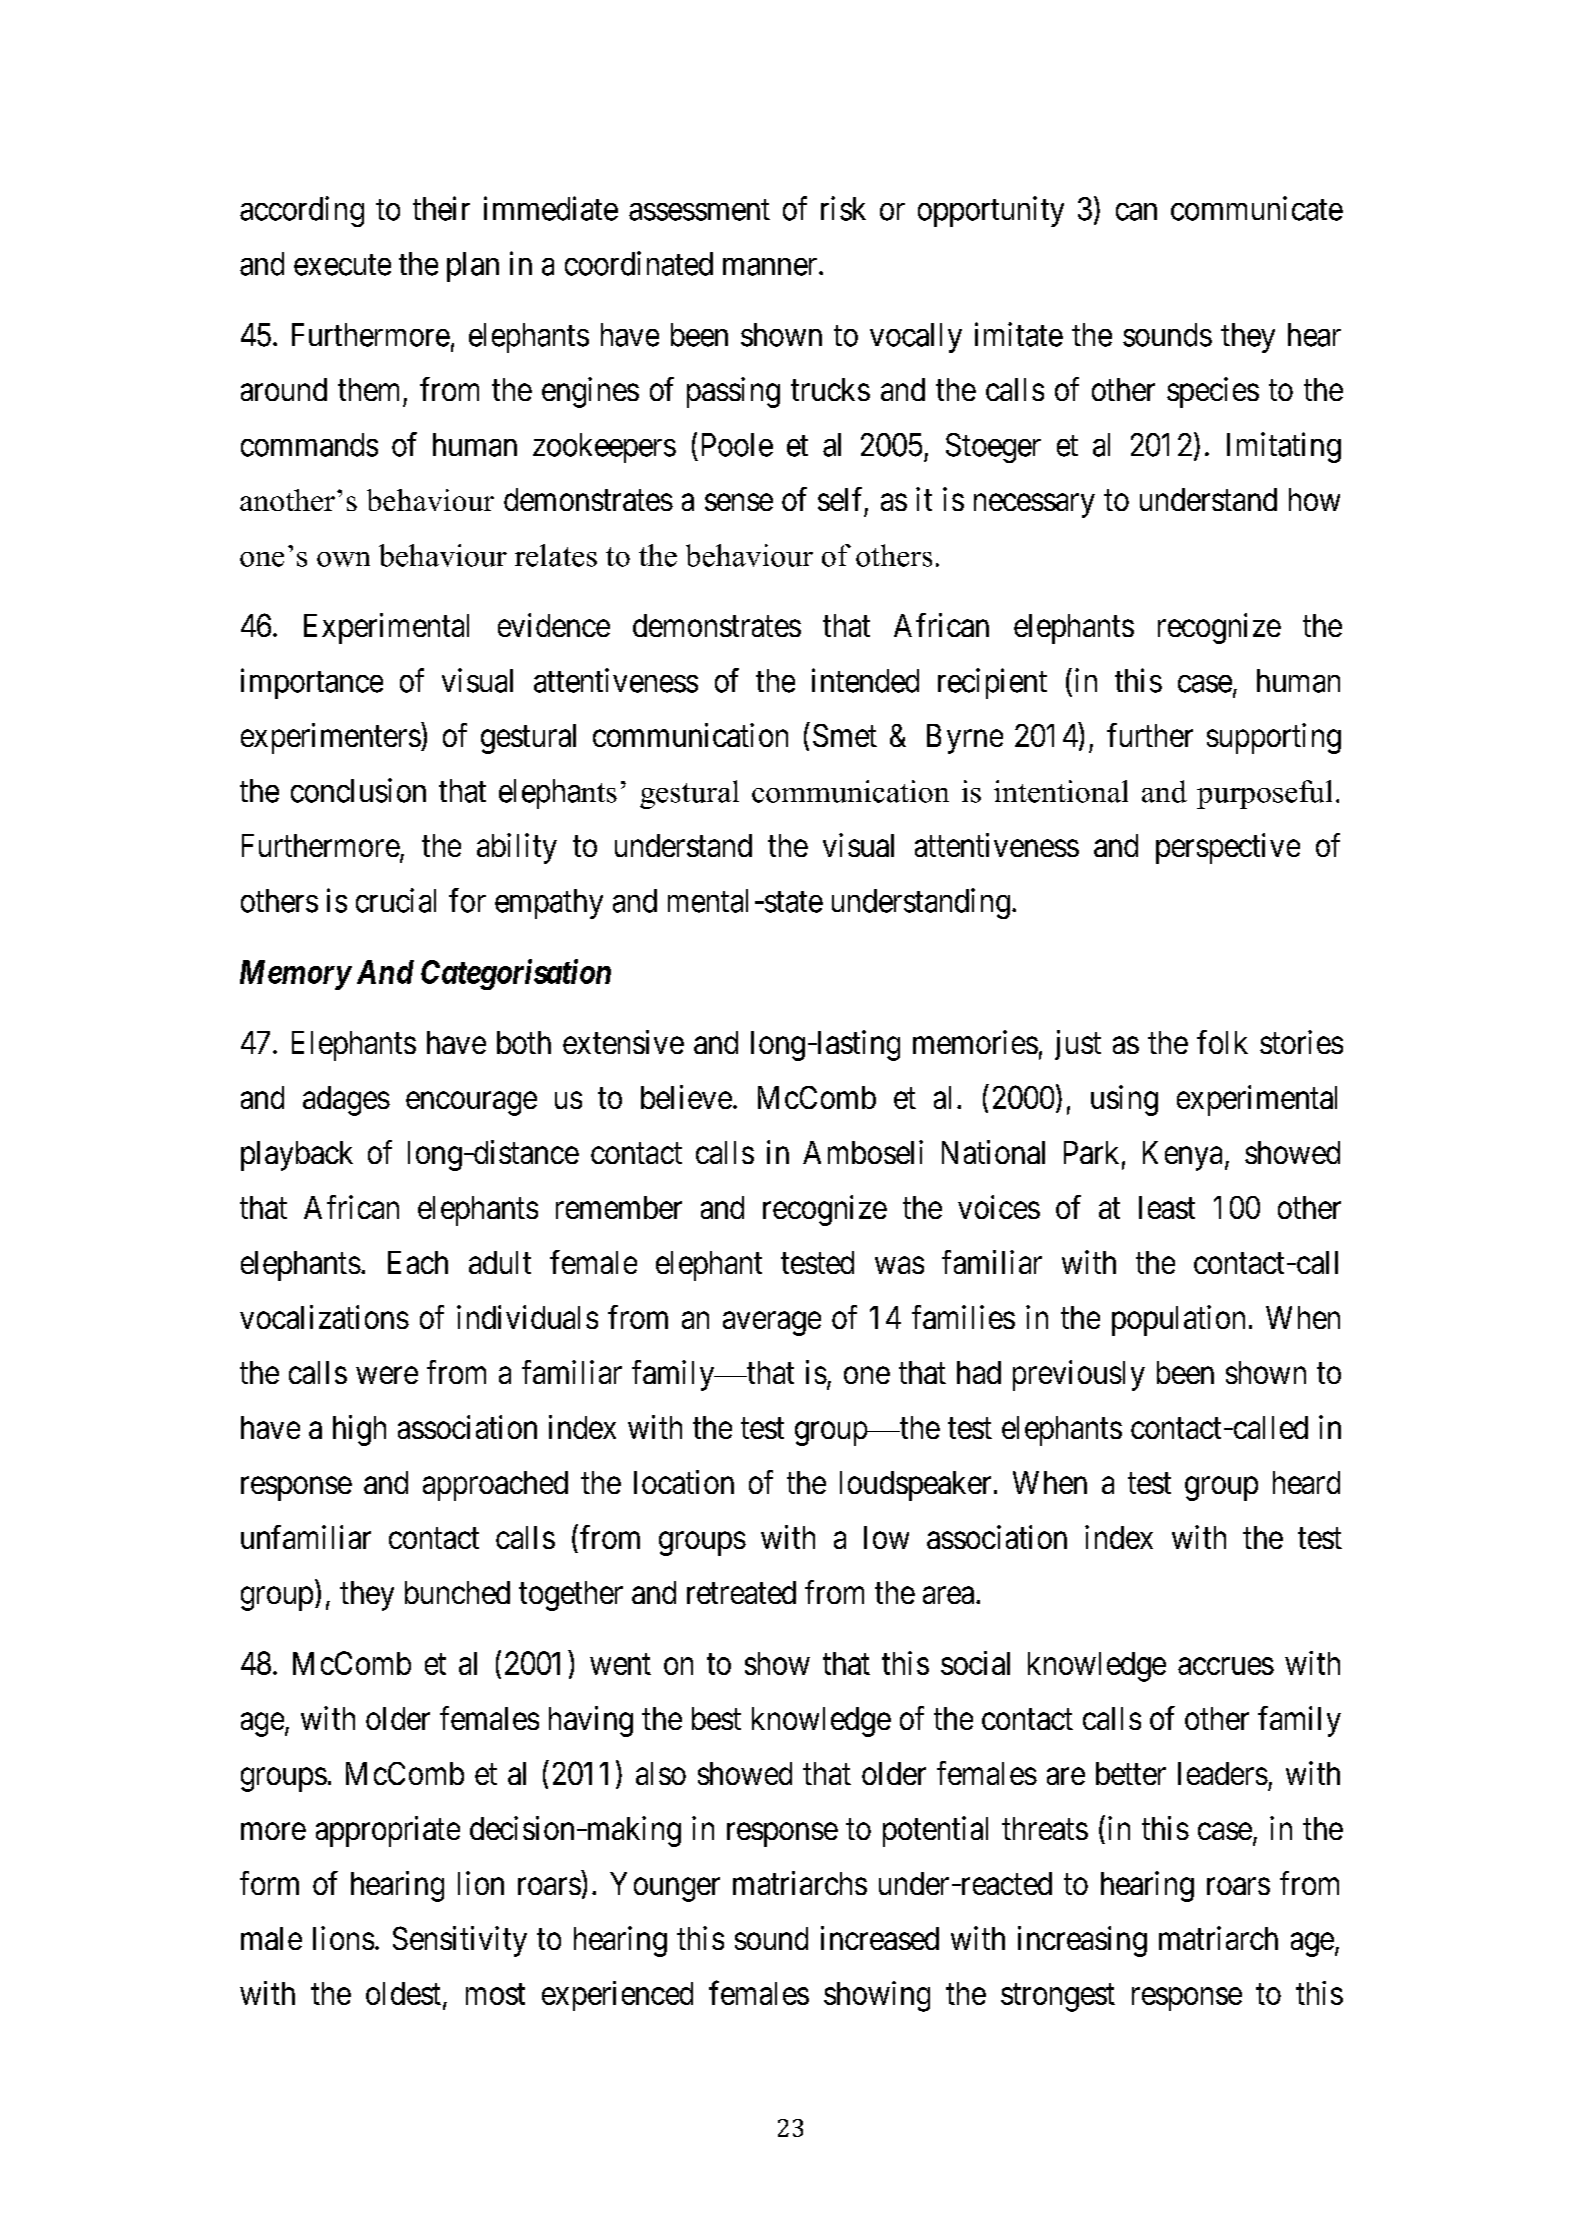 The height and width of the screenshot is (2237, 1581). What do you see at coordinates (342, 265) in the screenshot?
I see `execute` at bounding box center [342, 265].
